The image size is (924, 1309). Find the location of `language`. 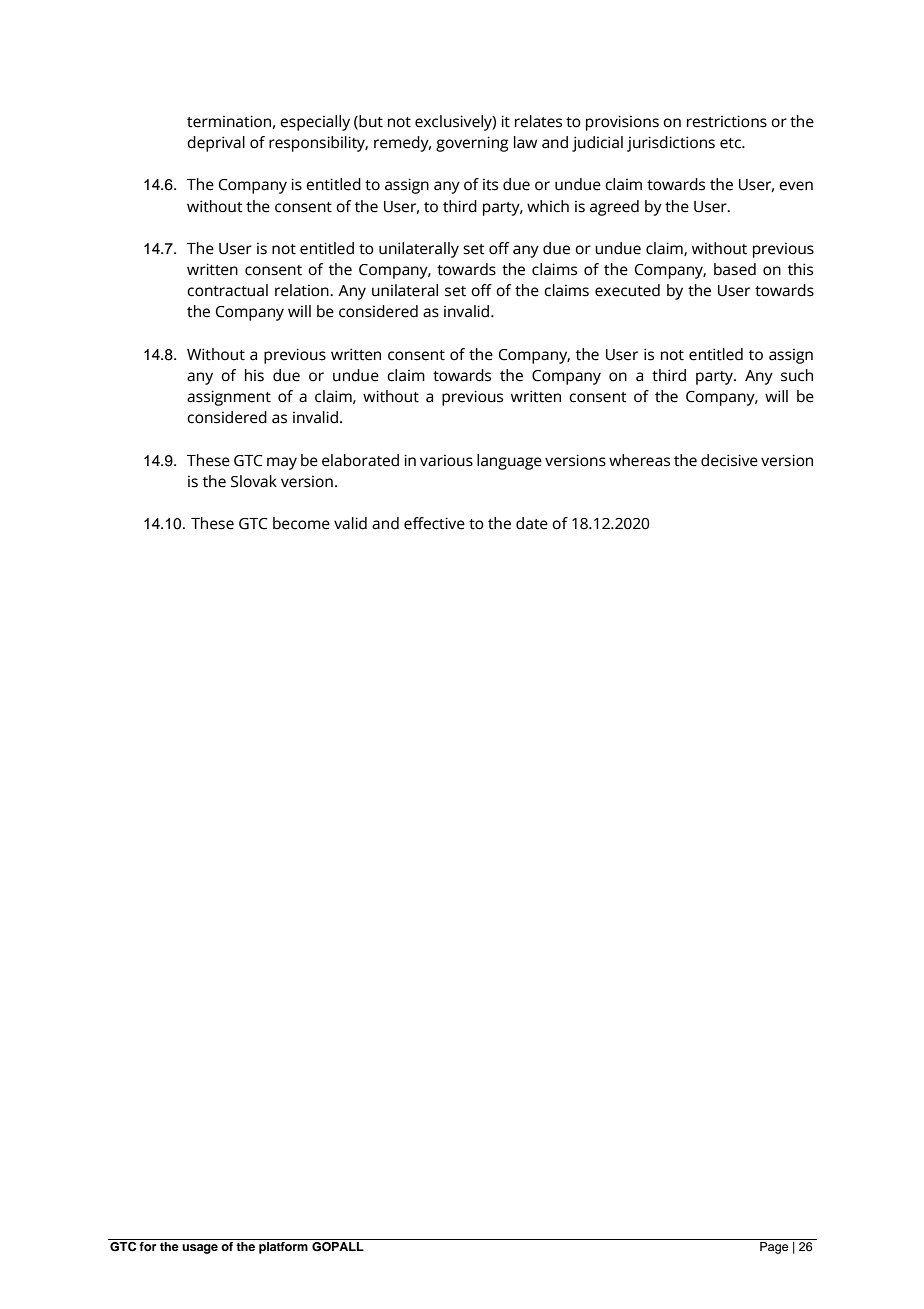

language is located at coordinates (509, 462).
